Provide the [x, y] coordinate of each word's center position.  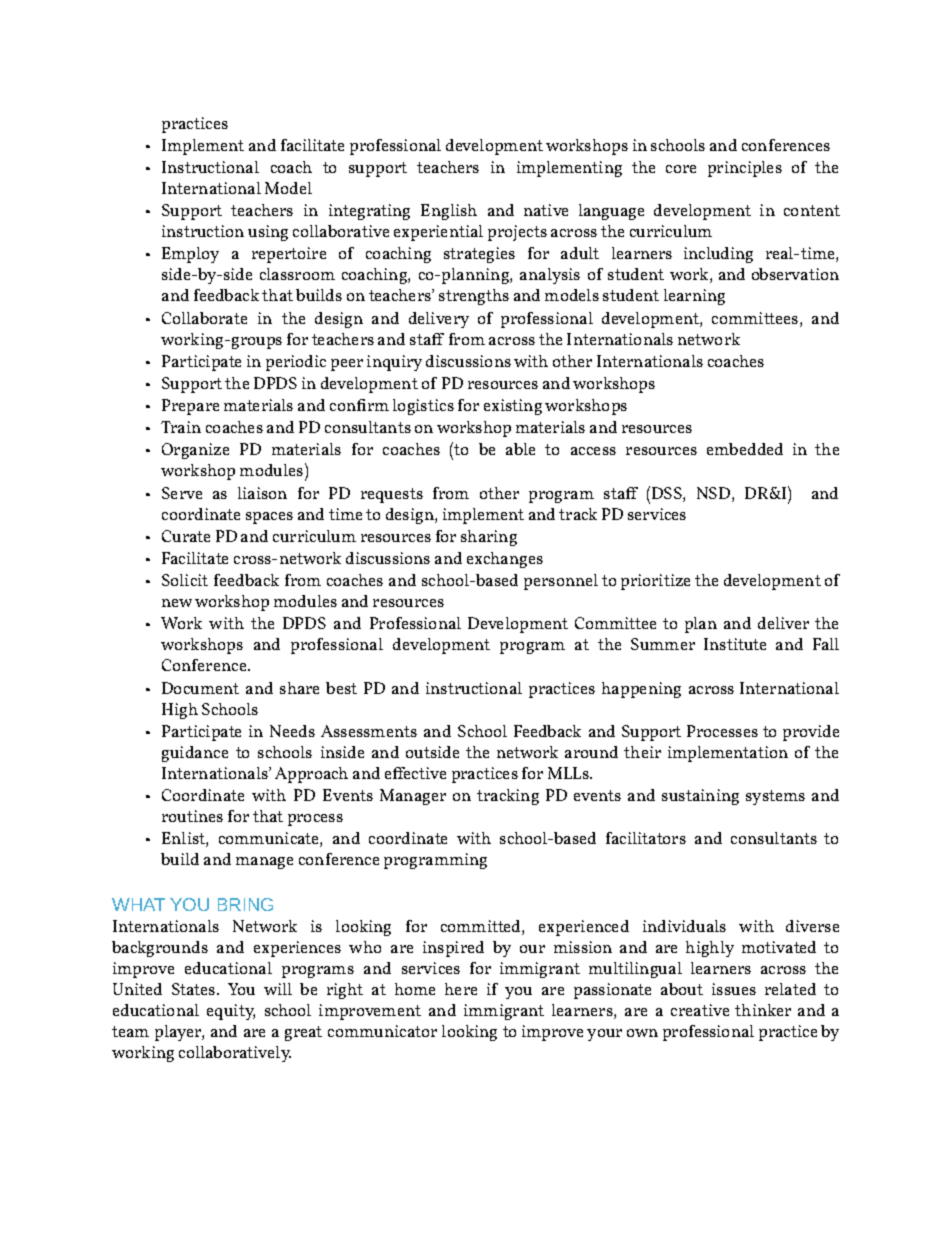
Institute [735, 644]
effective [415, 773]
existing [513, 407]
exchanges [505, 560]
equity [231, 1012]
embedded [745, 449]
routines [192, 816]
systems [775, 797]
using [268, 233]
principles [745, 169]
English [449, 212]
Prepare [190, 407]
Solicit [185, 580]
